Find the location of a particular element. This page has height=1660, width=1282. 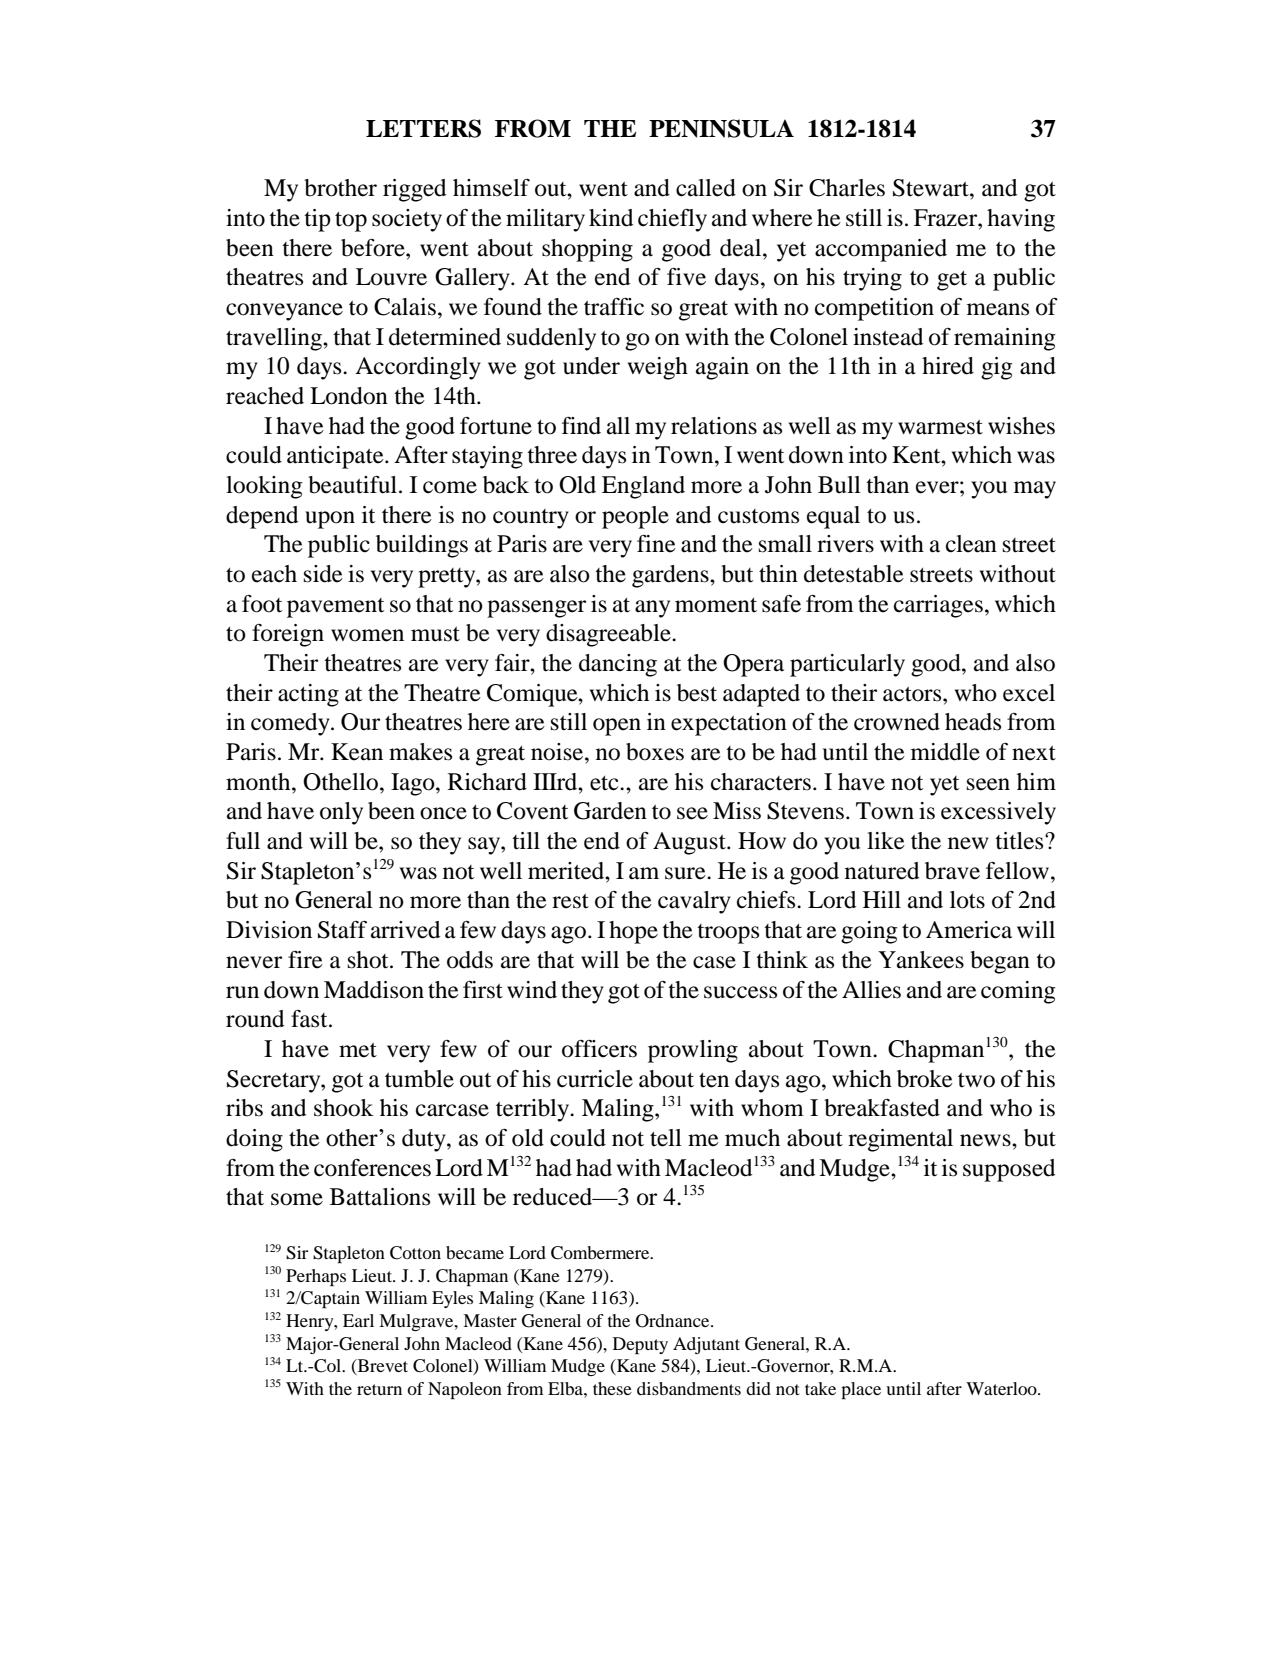

kind is located at coordinates (611, 218).
